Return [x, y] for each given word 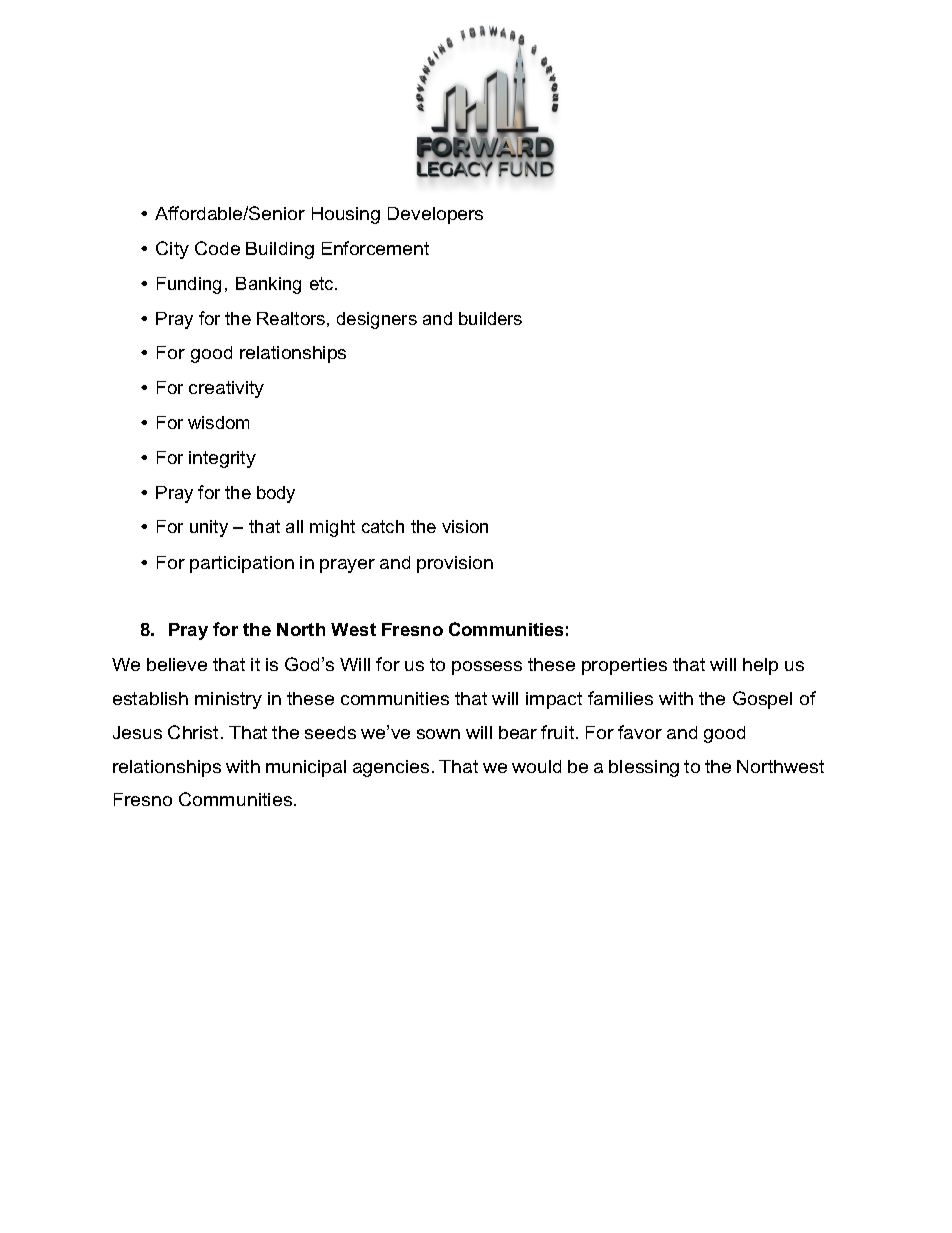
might [332, 528]
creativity [226, 389]
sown [438, 734]
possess [487, 668]
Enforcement [375, 248]
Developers [435, 215]
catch [383, 526]
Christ [193, 732]
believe [177, 664]
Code [217, 248]
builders [490, 318]
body [276, 494]
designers [377, 320]
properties [624, 666]
